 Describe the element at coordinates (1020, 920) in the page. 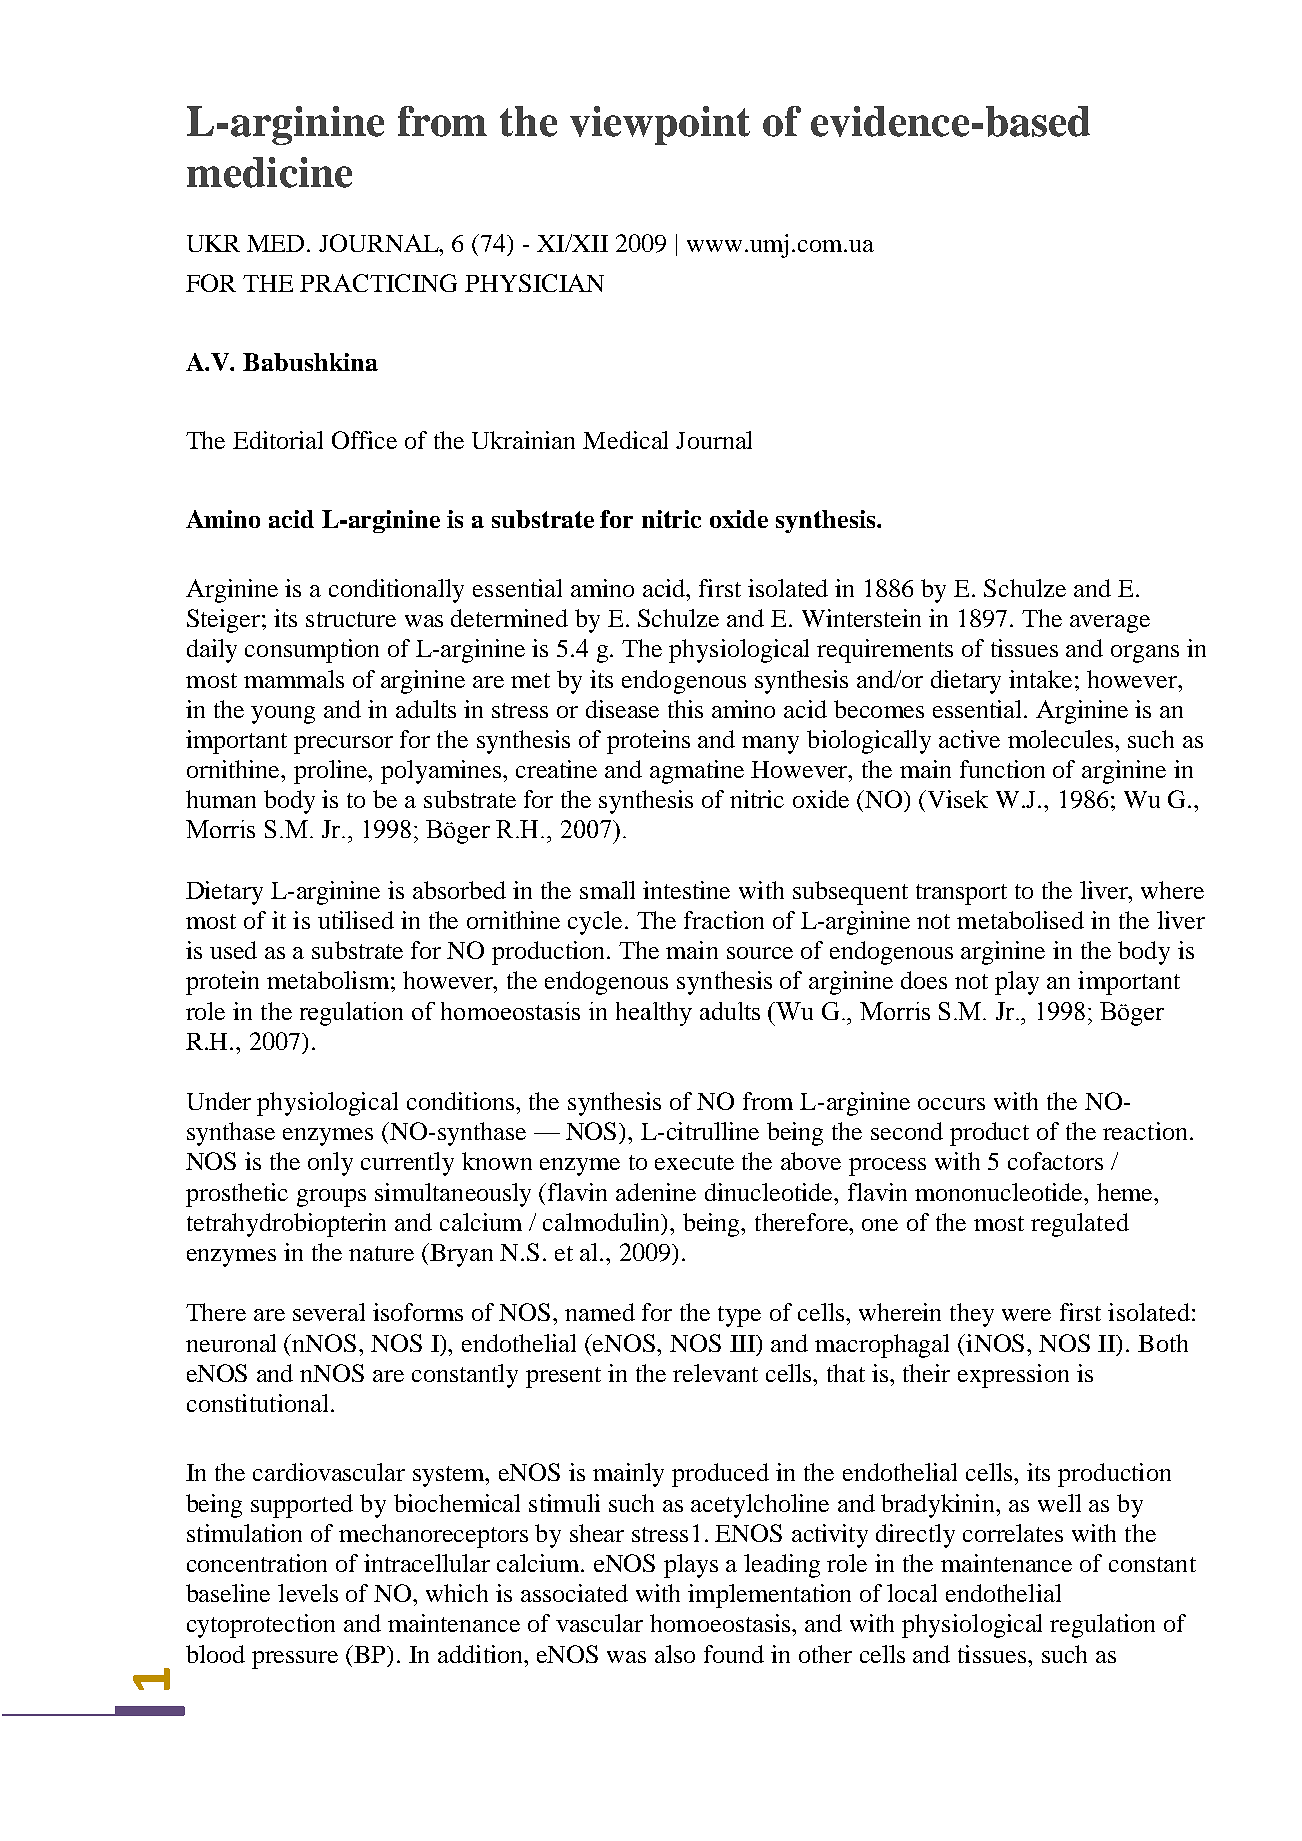

I see `metabolised` at that location.
